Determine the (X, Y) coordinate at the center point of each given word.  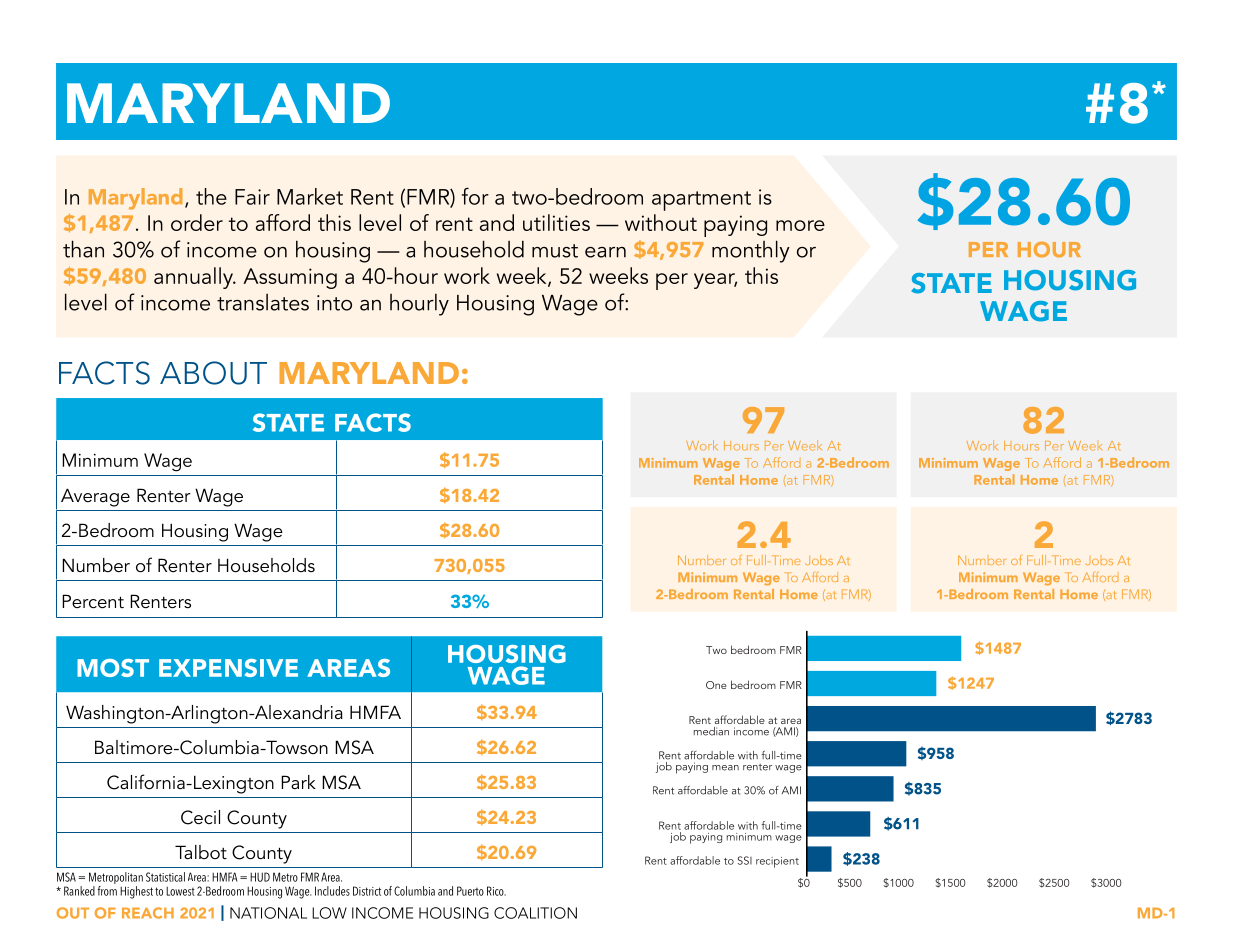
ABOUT (213, 373)
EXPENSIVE (228, 668)
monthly (751, 251)
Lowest (180, 891)
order (197, 222)
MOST (113, 668)
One (716, 685)
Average (95, 497)
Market (310, 196)
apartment (701, 201)
